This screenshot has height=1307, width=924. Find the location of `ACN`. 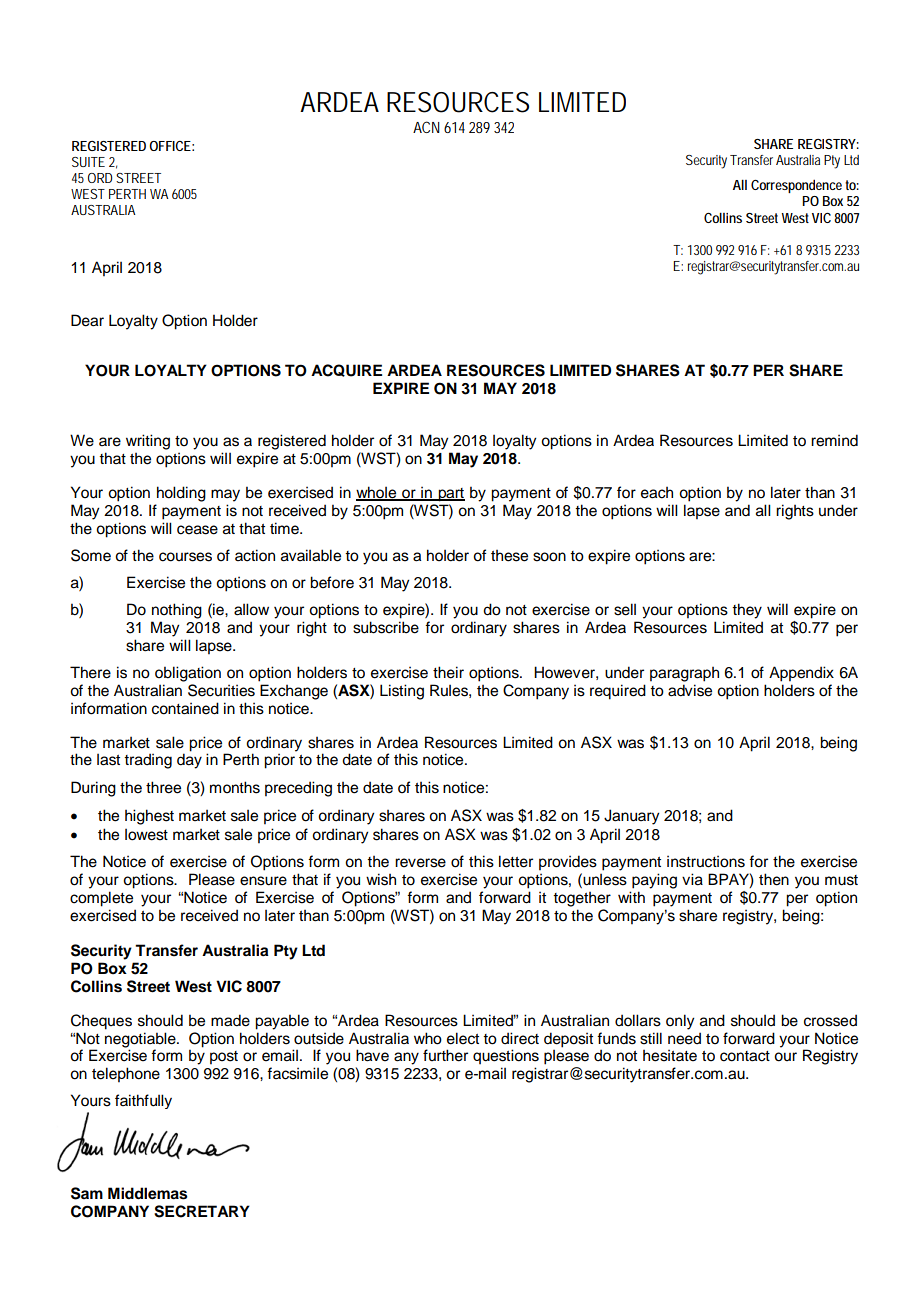

ACN is located at coordinates (426, 127).
